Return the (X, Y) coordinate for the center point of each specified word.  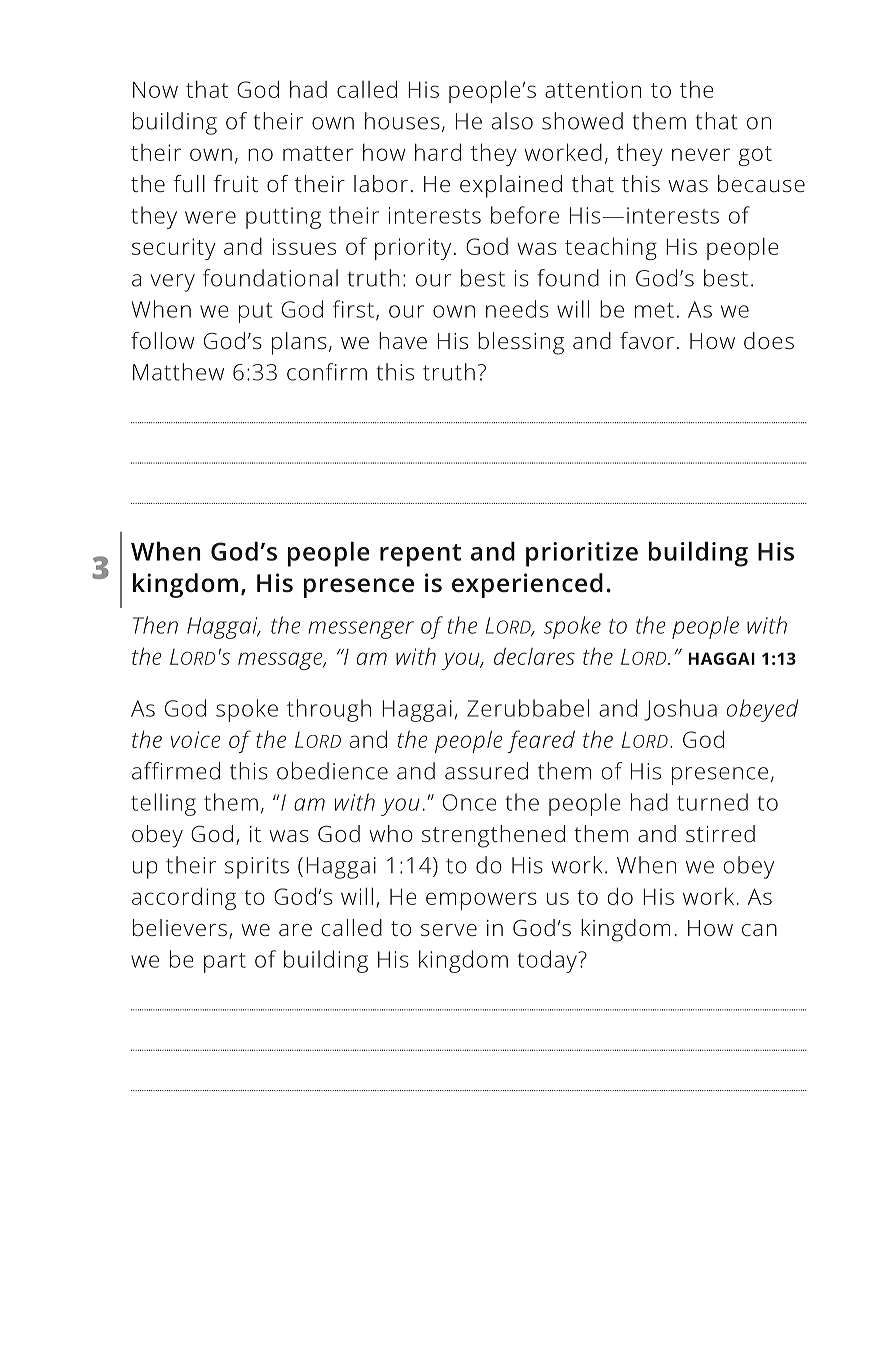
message (281, 661)
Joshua (680, 710)
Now (155, 89)
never (701, 154)
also (512, 121)
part (225, 963)
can (759, 930)
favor (647, 340)
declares (534, 656)
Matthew (178, 372)
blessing (521, 343)
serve (449, 930)
